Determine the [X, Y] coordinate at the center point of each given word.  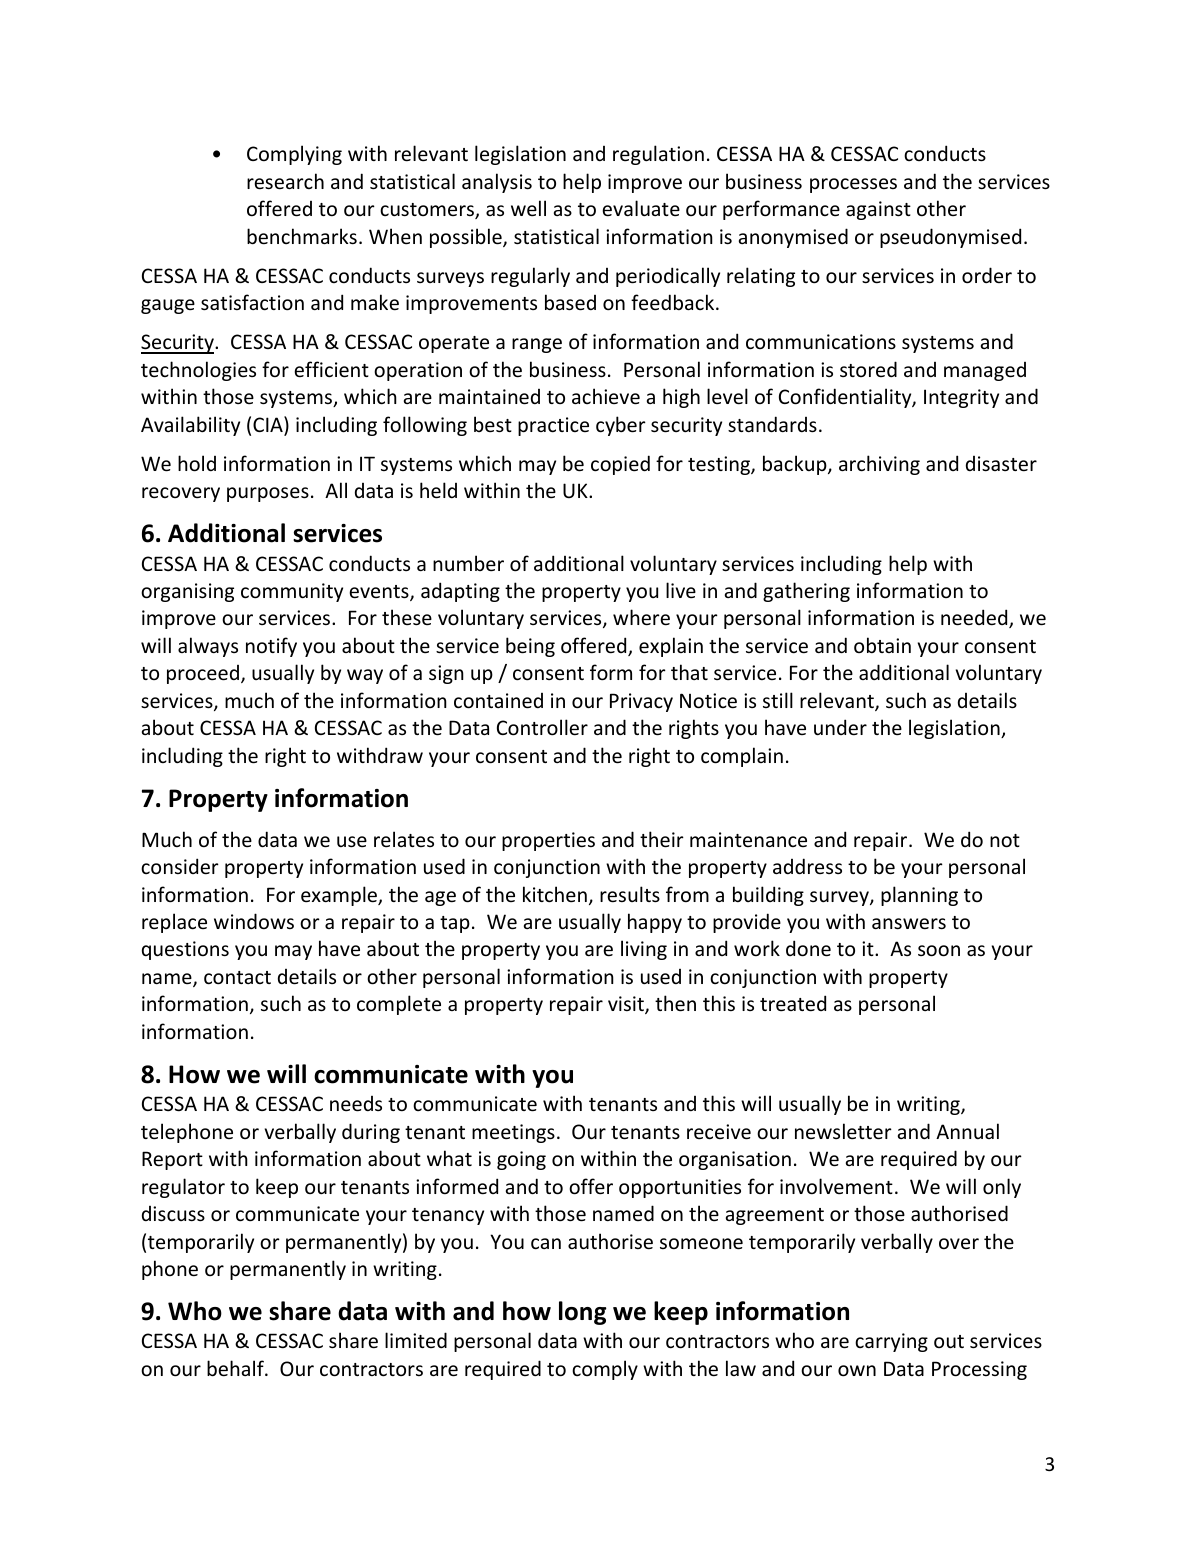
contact [237, 978]
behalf [236, 1368]
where [641, 617]
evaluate [641, 208]
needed [975, 618]
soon [939, 951]
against [878, 210]
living [644, 950]
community [292, 592]
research [285, 181]
